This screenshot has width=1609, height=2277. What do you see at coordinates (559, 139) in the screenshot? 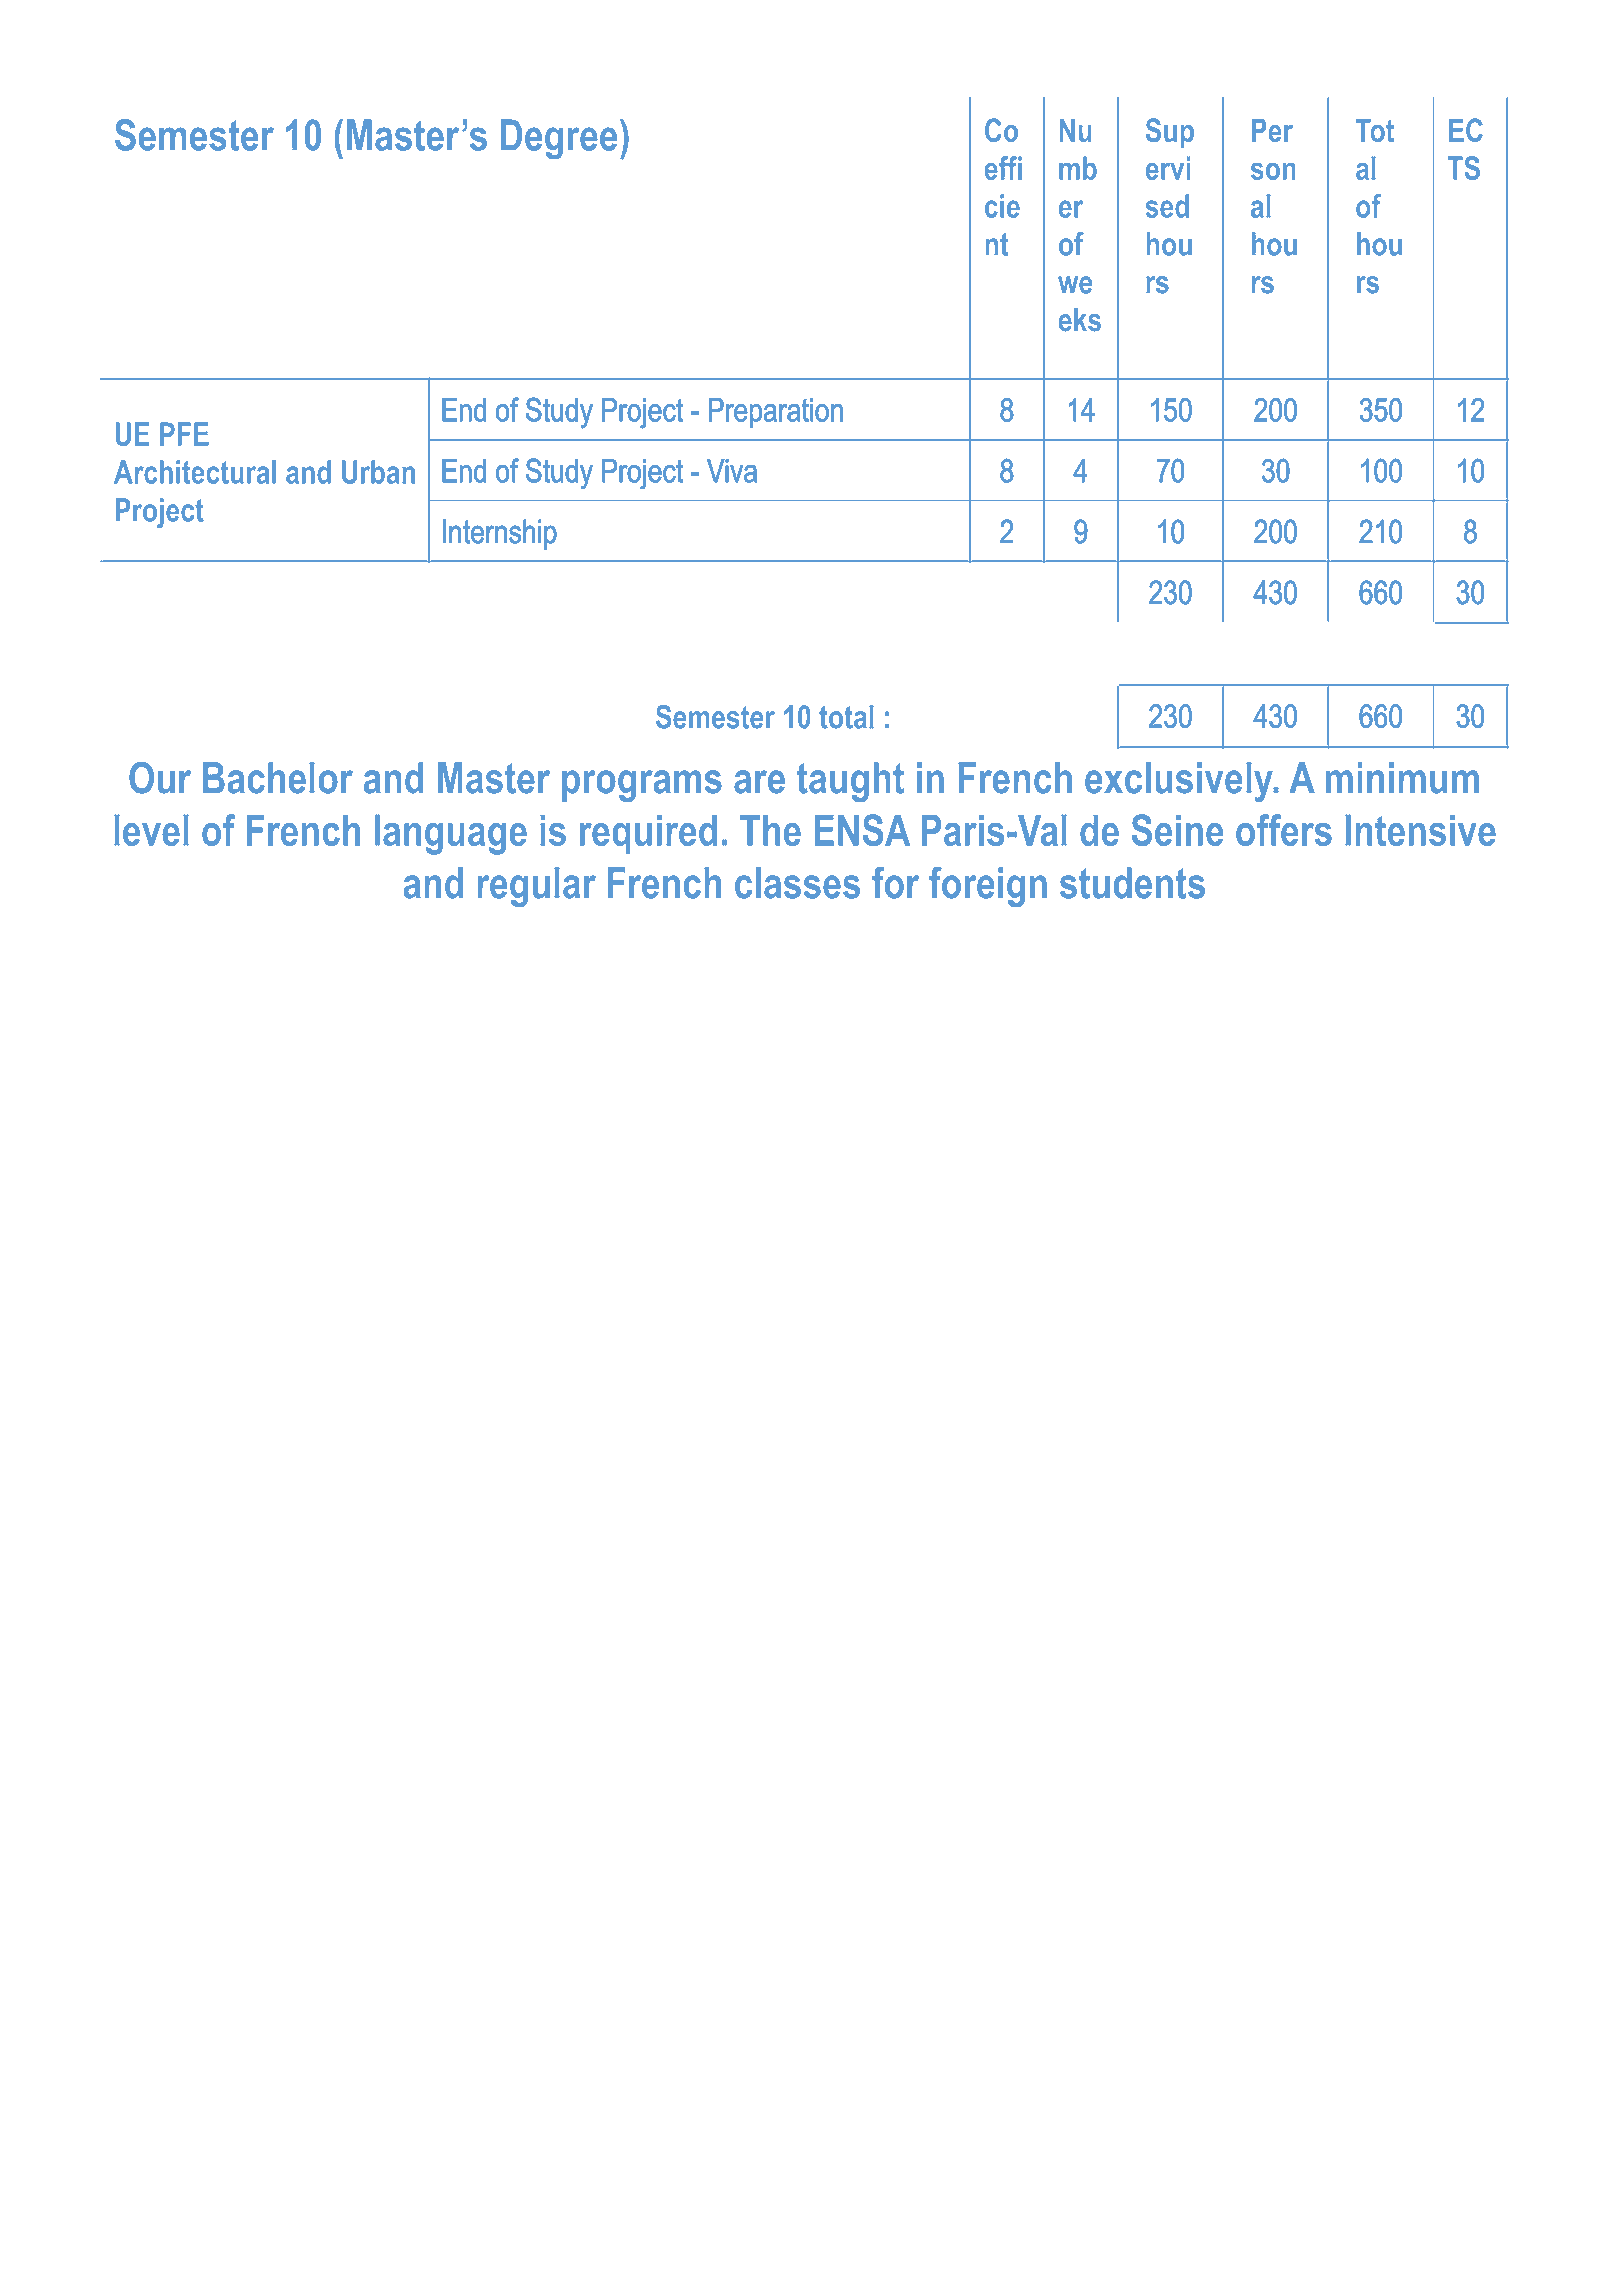
I see `Degree` at bounding box center [559, 139].
